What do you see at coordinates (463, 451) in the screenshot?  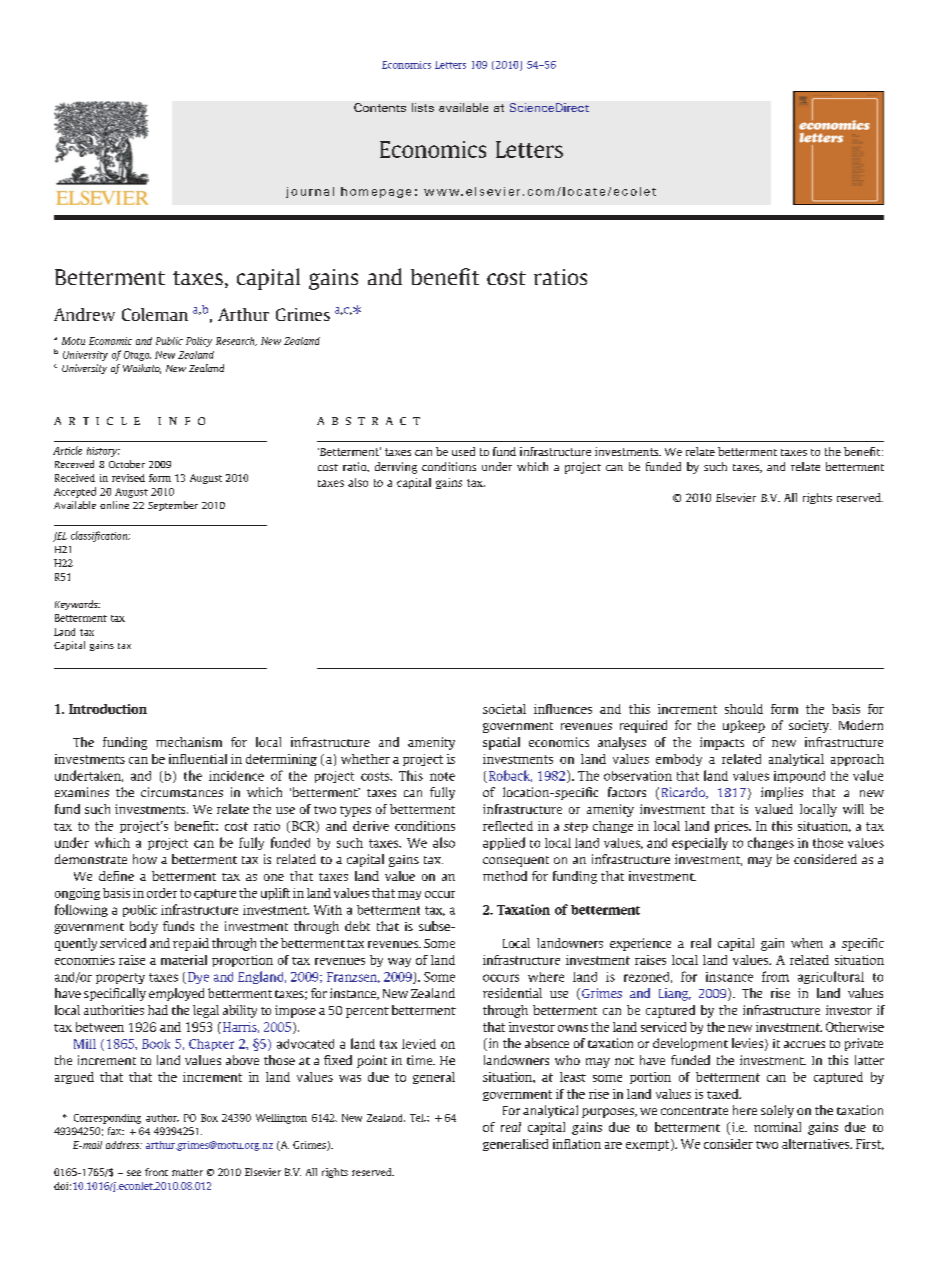 I see `used` at bounding box center [463, 451].
